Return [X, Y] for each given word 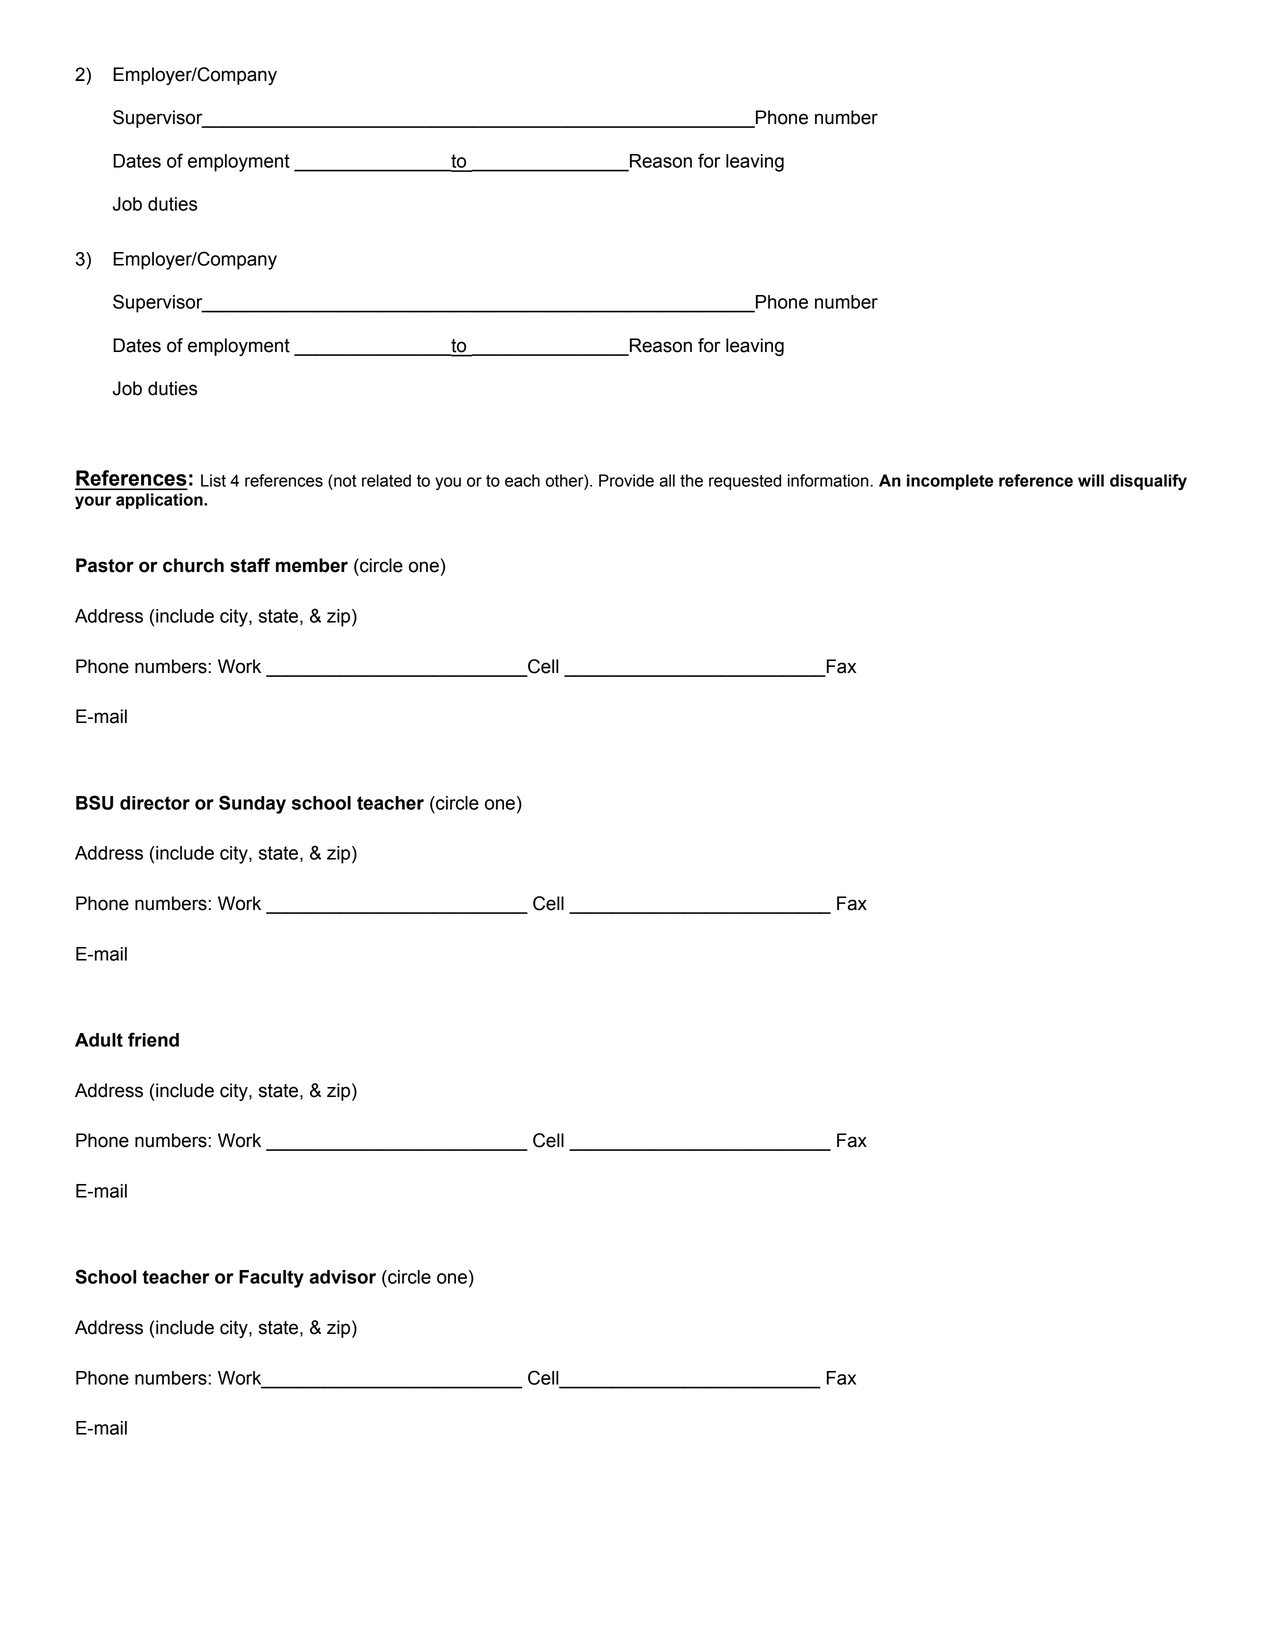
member [312, 565]
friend [153, 1039]
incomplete [950, 482]
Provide [626, 480]
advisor [342, 1277]
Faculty [271, 1279]
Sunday [252, 804]
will [1091, 480]
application [160, 501]
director [155, 803]
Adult [99, 1040]
